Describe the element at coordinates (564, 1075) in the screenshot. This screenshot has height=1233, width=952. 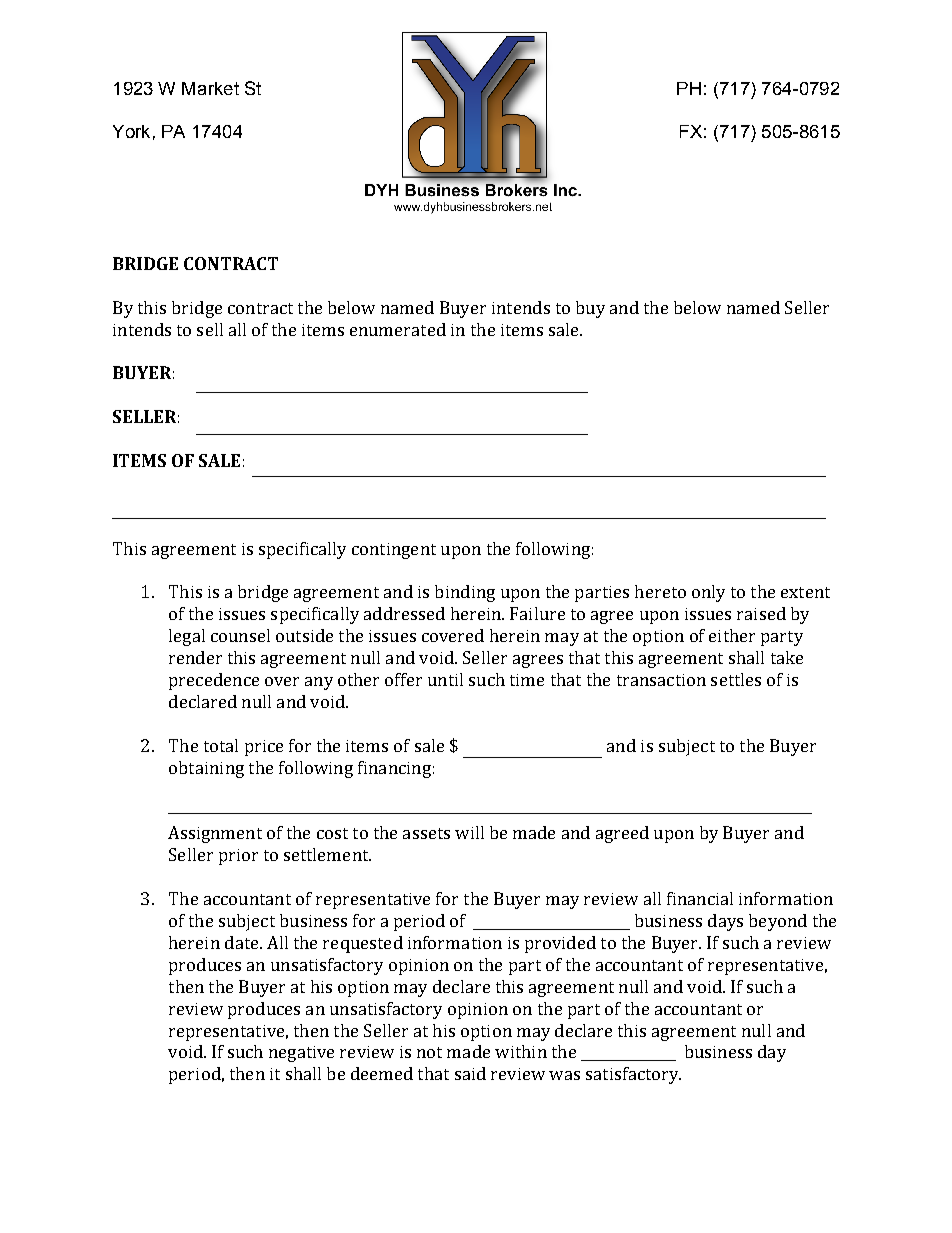
I see `was` at that location.
